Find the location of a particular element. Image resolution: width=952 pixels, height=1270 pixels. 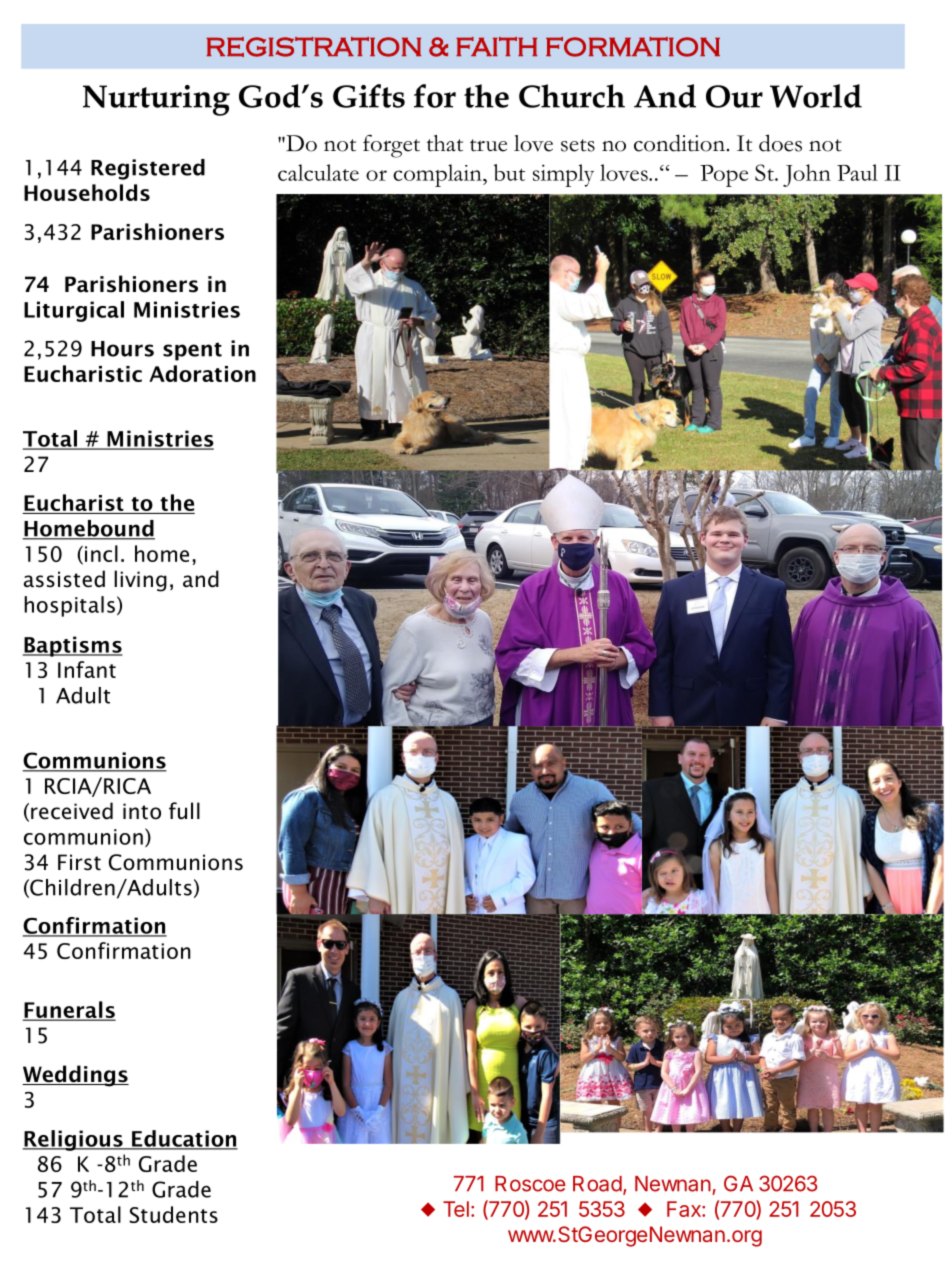

into is located at coordinates (142, 811).
